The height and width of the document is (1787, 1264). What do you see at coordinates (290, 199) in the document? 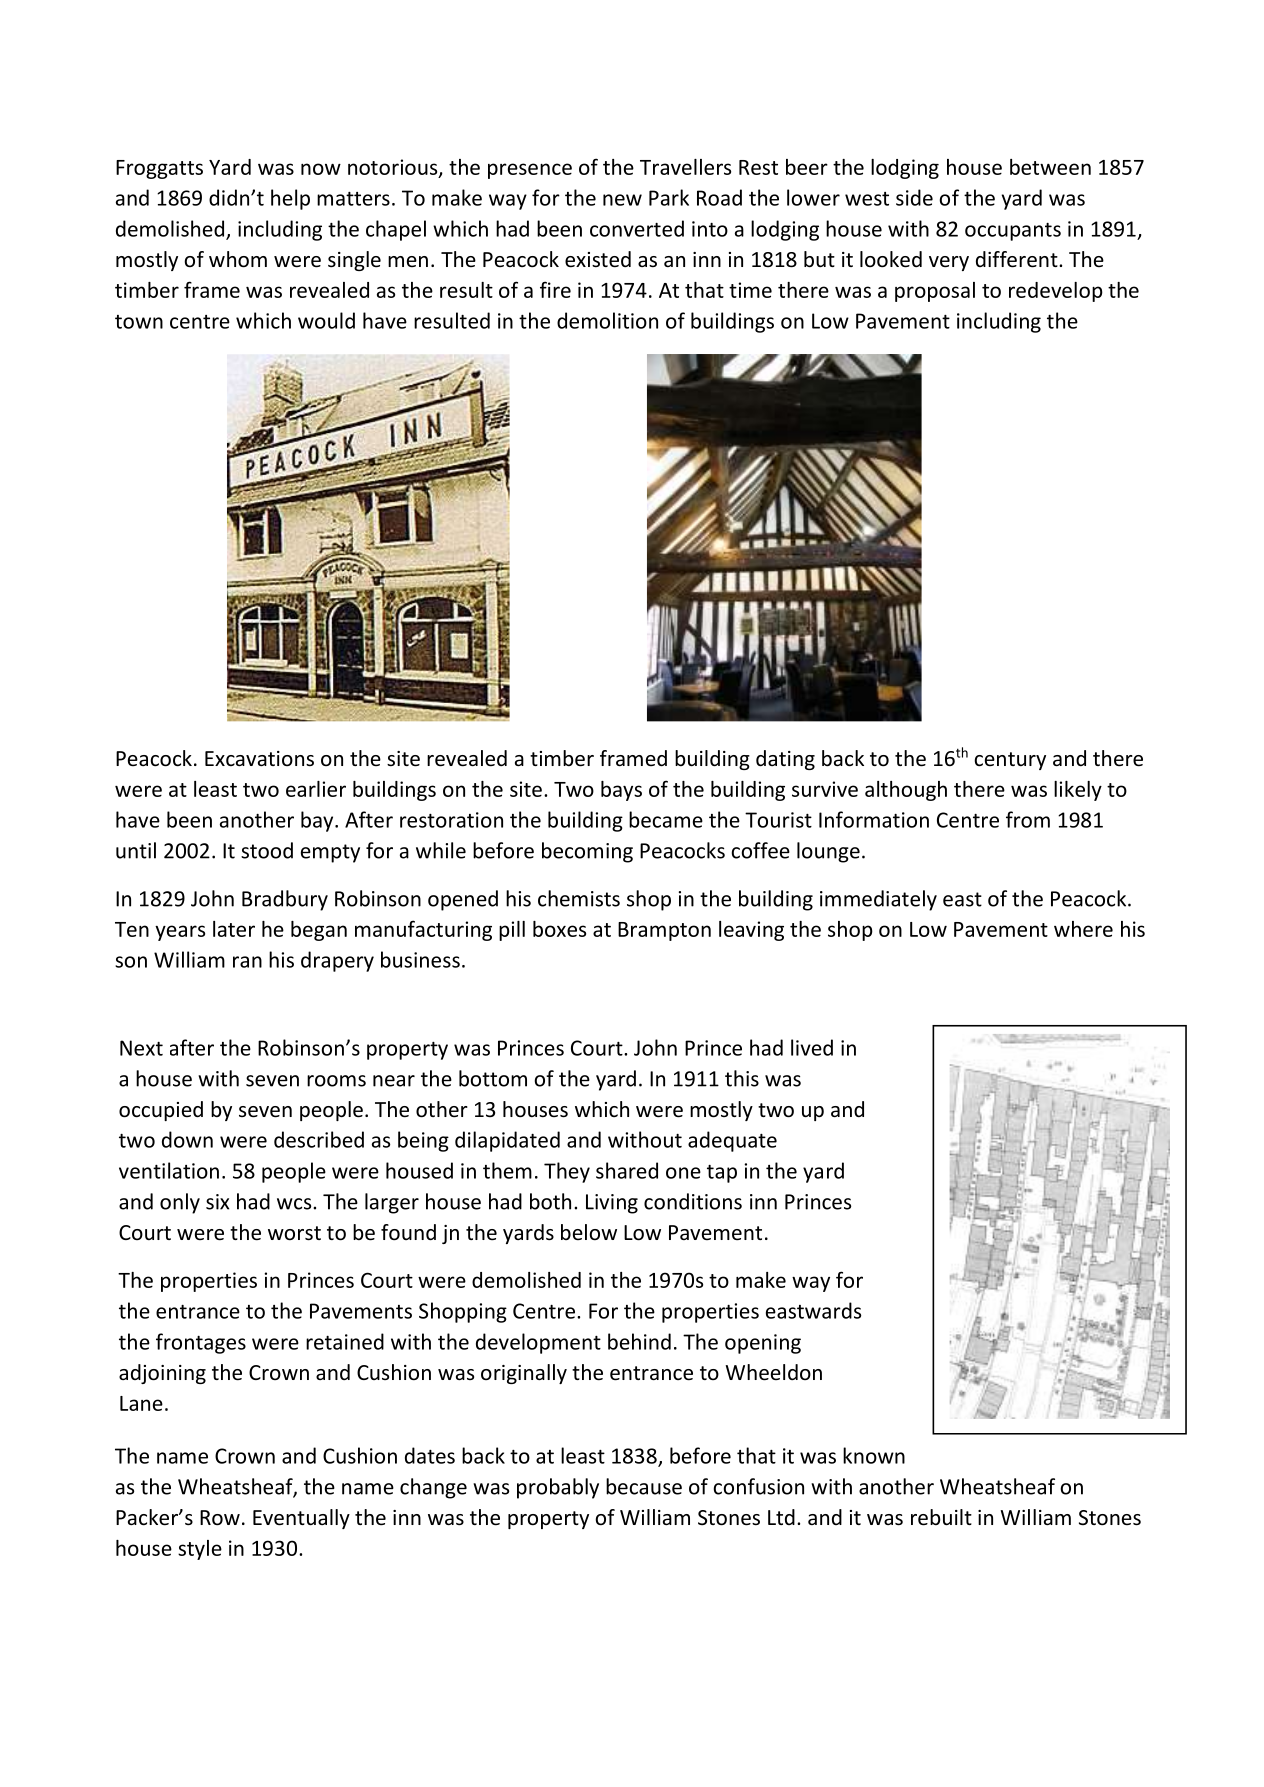
I see `help` at bounding box center [290, 199].
